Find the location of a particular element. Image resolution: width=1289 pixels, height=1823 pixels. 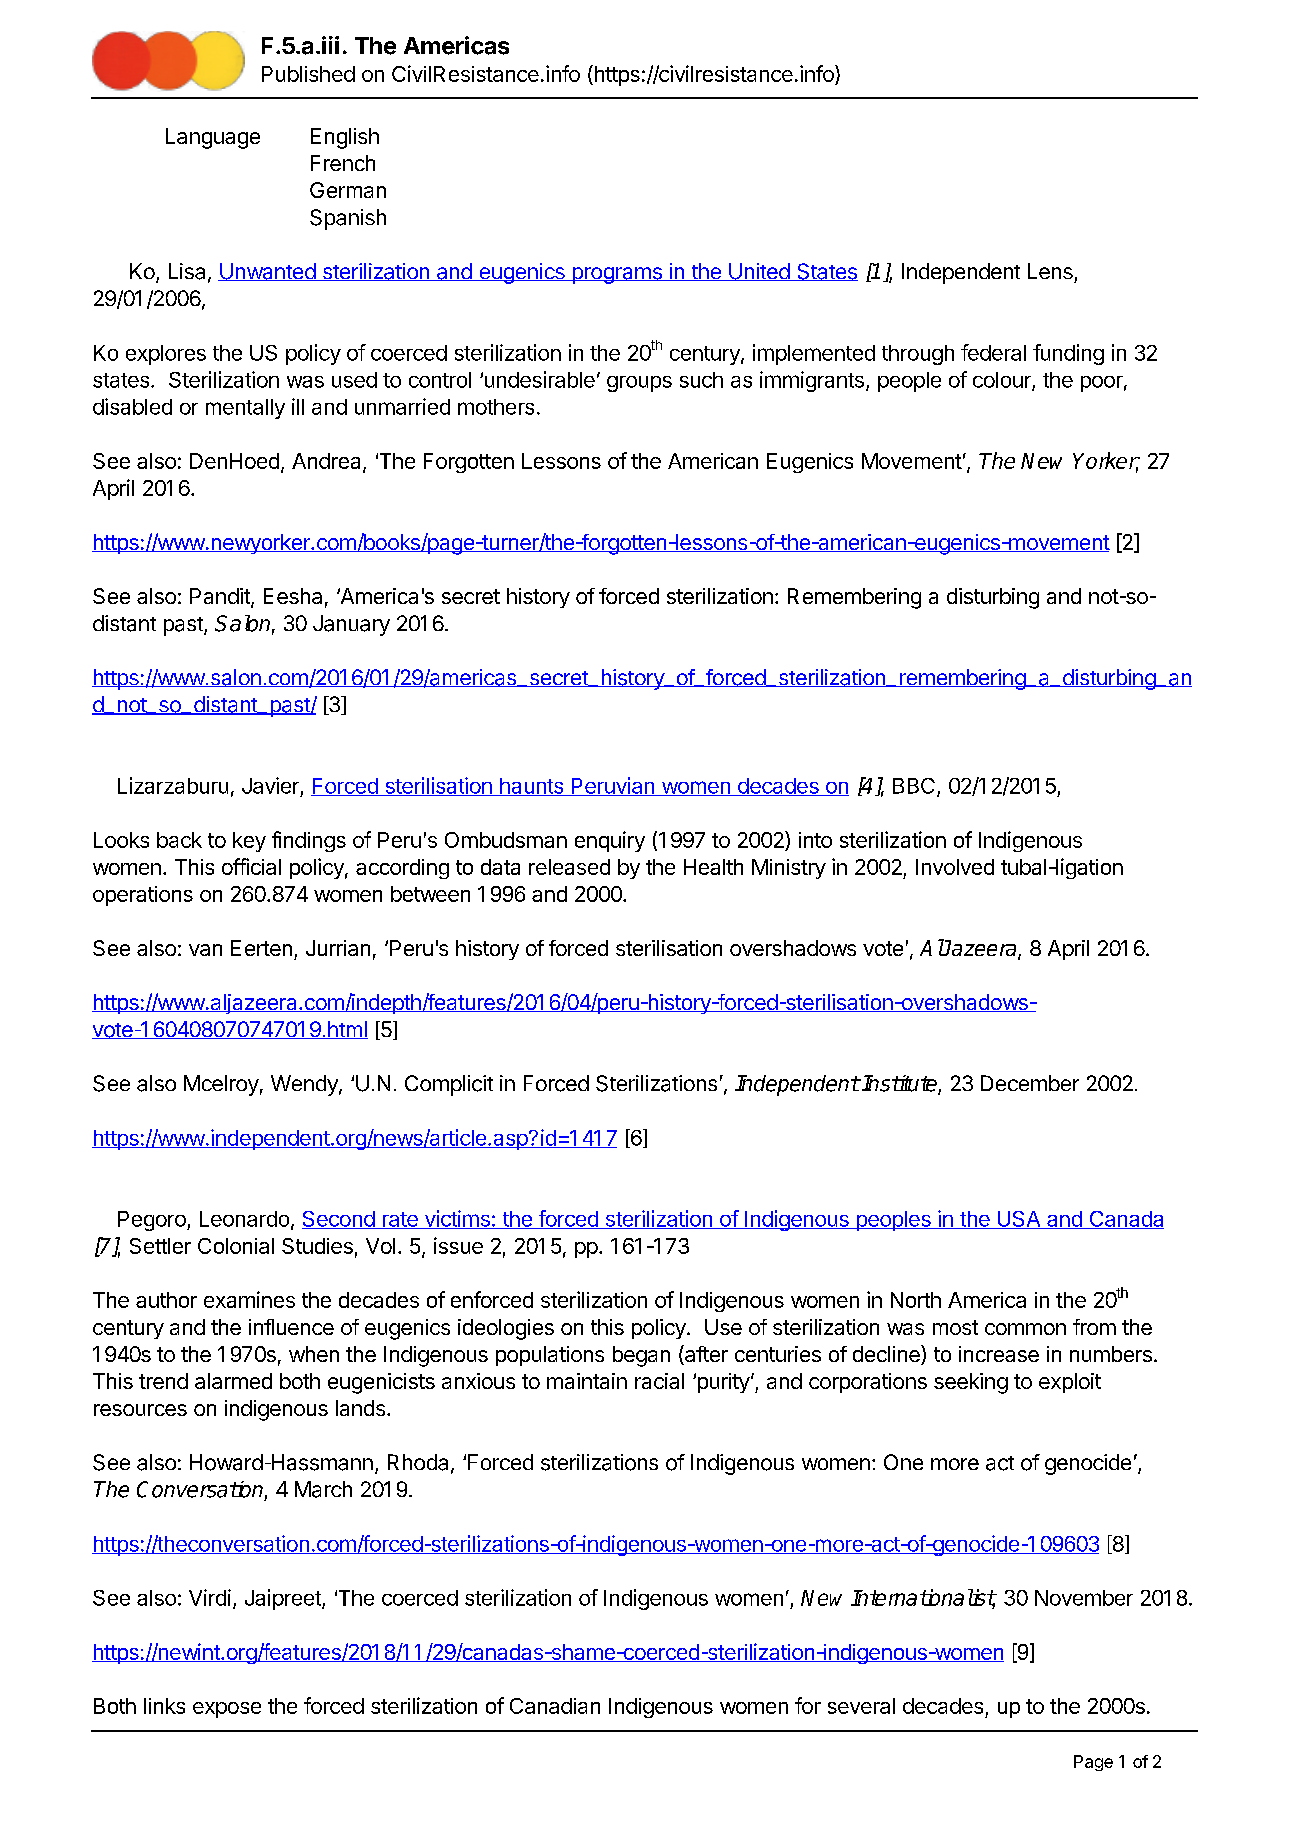

examines is located at coordinates (249, 1299).
